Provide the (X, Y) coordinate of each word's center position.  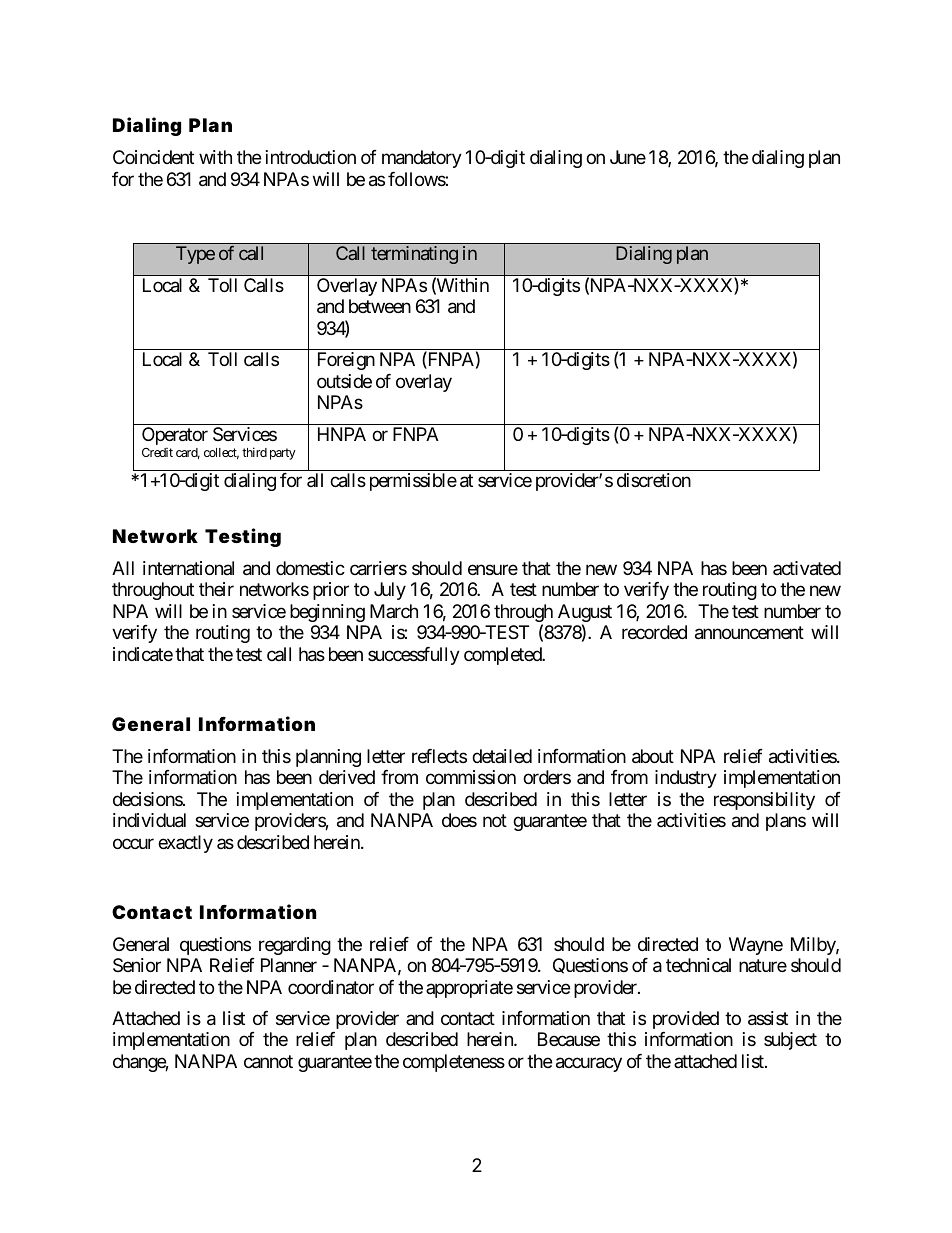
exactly (185, 844)
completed (503, 656)
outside (344, 381)
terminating (414, 255)
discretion (654, 480)
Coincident (153, 157)
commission (471, 777)
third (254, 452)
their (216, 589)
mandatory (422, 159)
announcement (749, 633)
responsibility (764, 801)
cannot (268, 1062)
